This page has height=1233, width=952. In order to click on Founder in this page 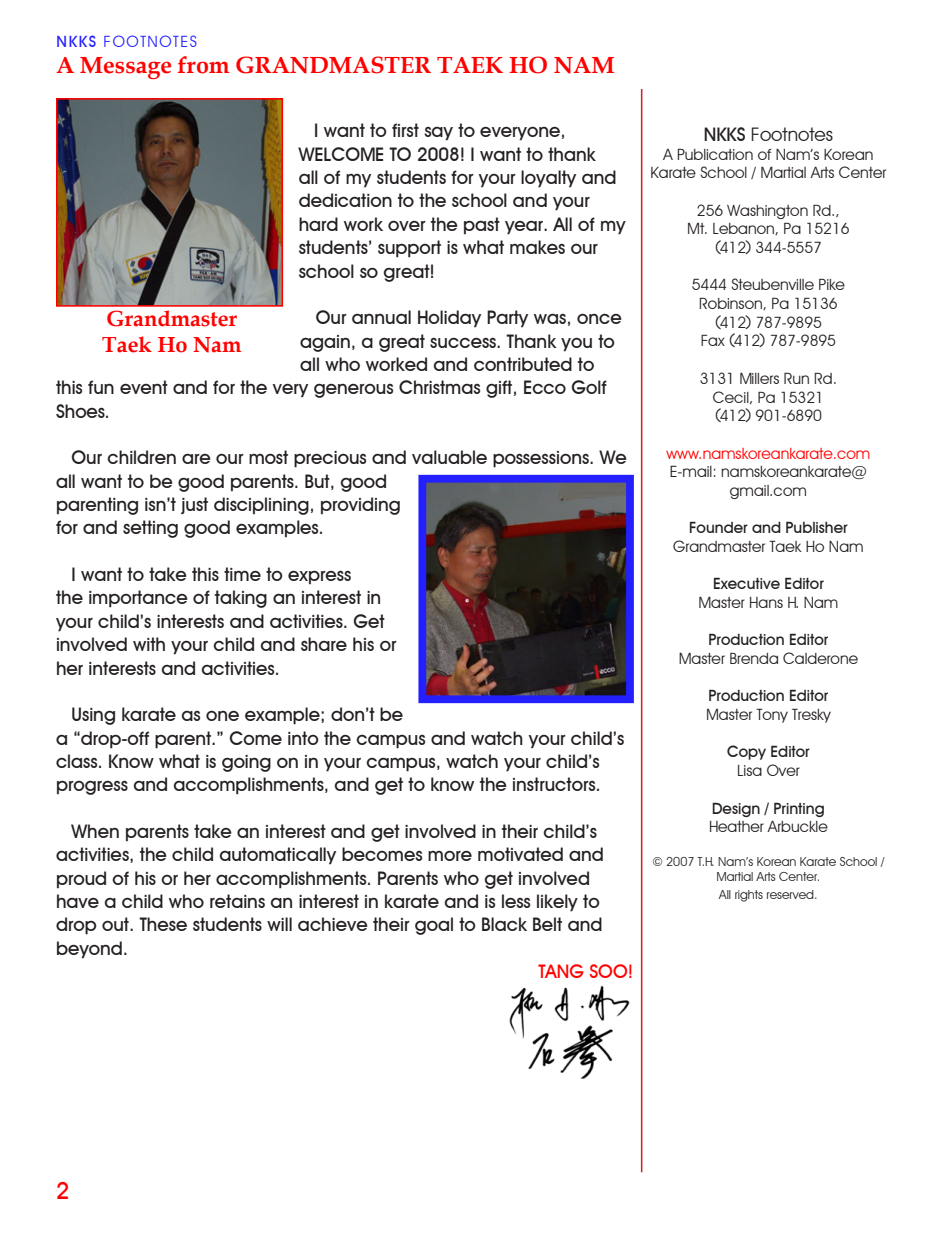, I will do `click(719, 527)`.
